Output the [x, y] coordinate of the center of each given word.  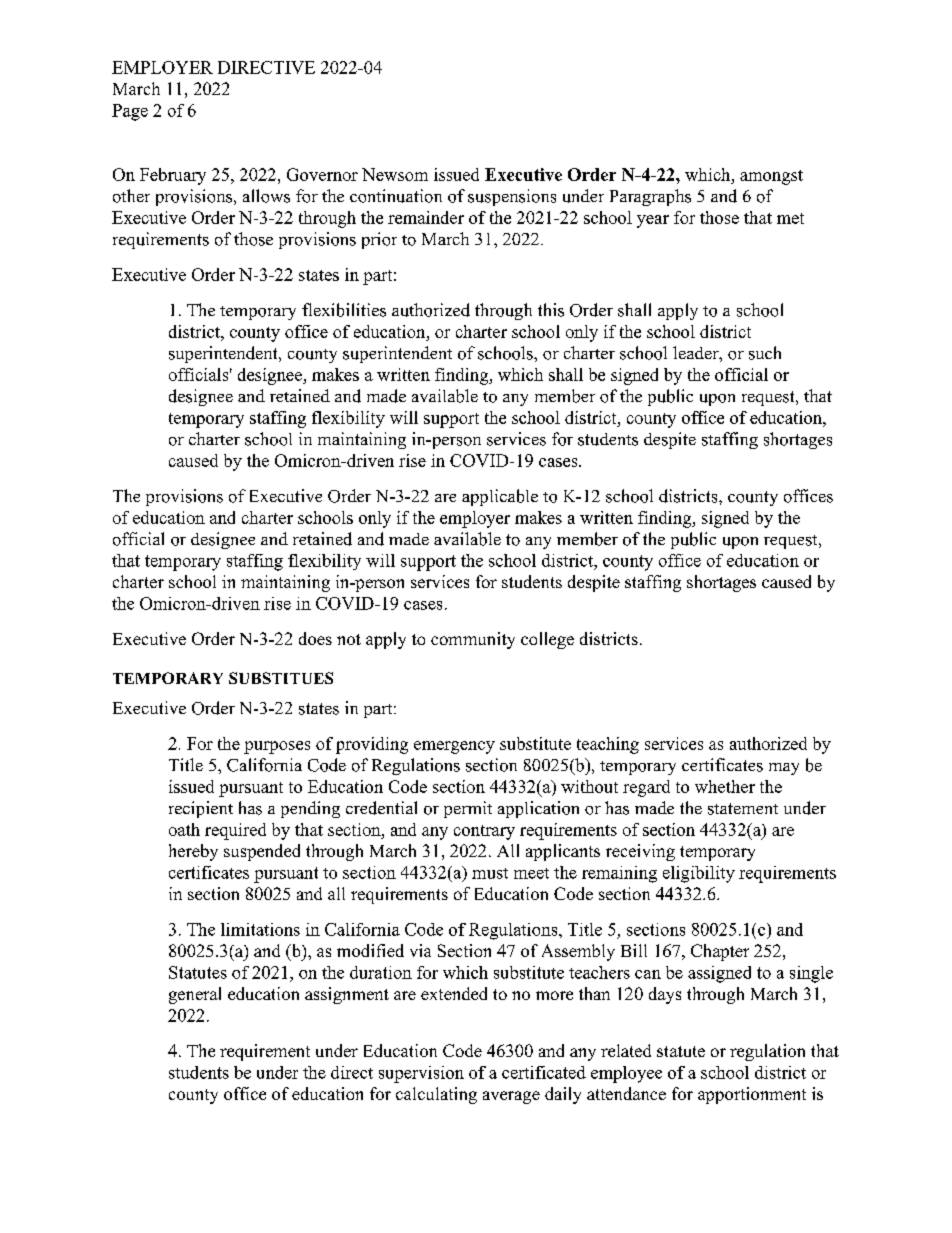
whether [725, 786]
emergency [454, 747]
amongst [771, 177]
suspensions [512, 197]
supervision [421, 1074]
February [173, 176]
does [315, 638]
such [765, 353]
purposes [277, 747]
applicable [500, 497]
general [195, 995]
